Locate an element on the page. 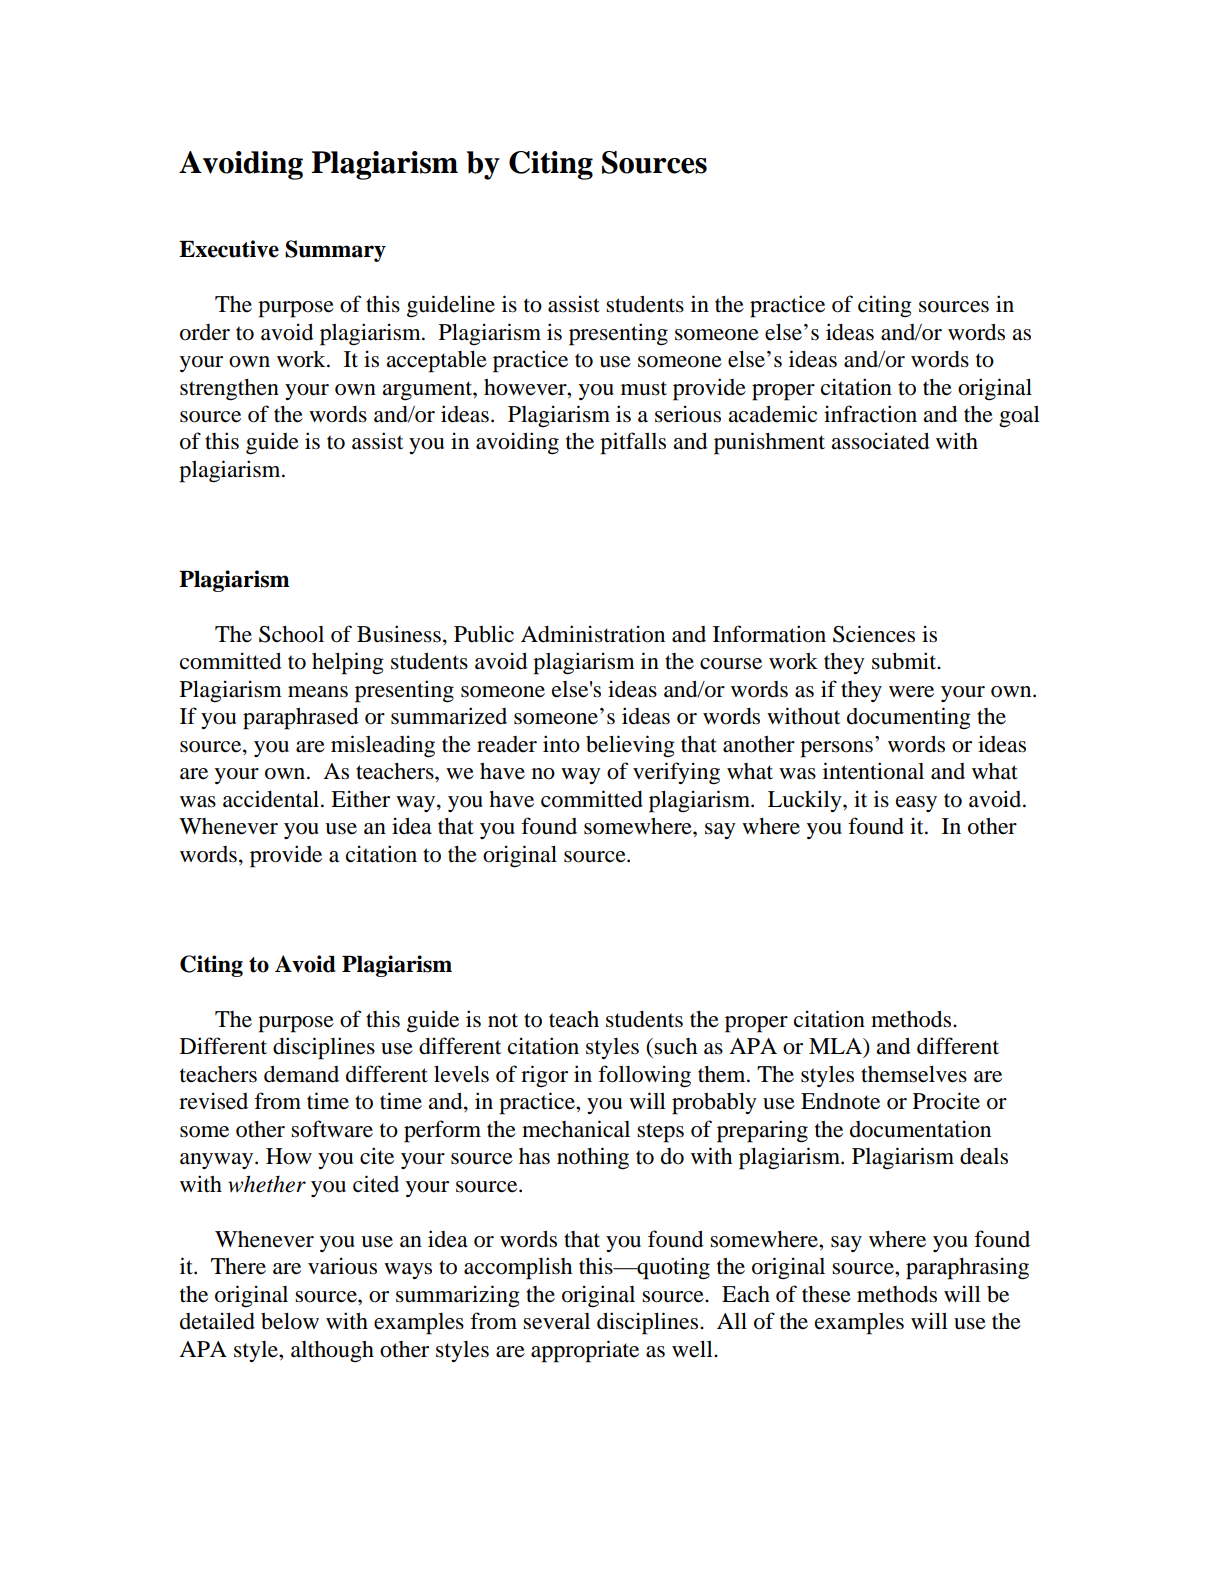  verifying is located at coordinates (676, 773).
